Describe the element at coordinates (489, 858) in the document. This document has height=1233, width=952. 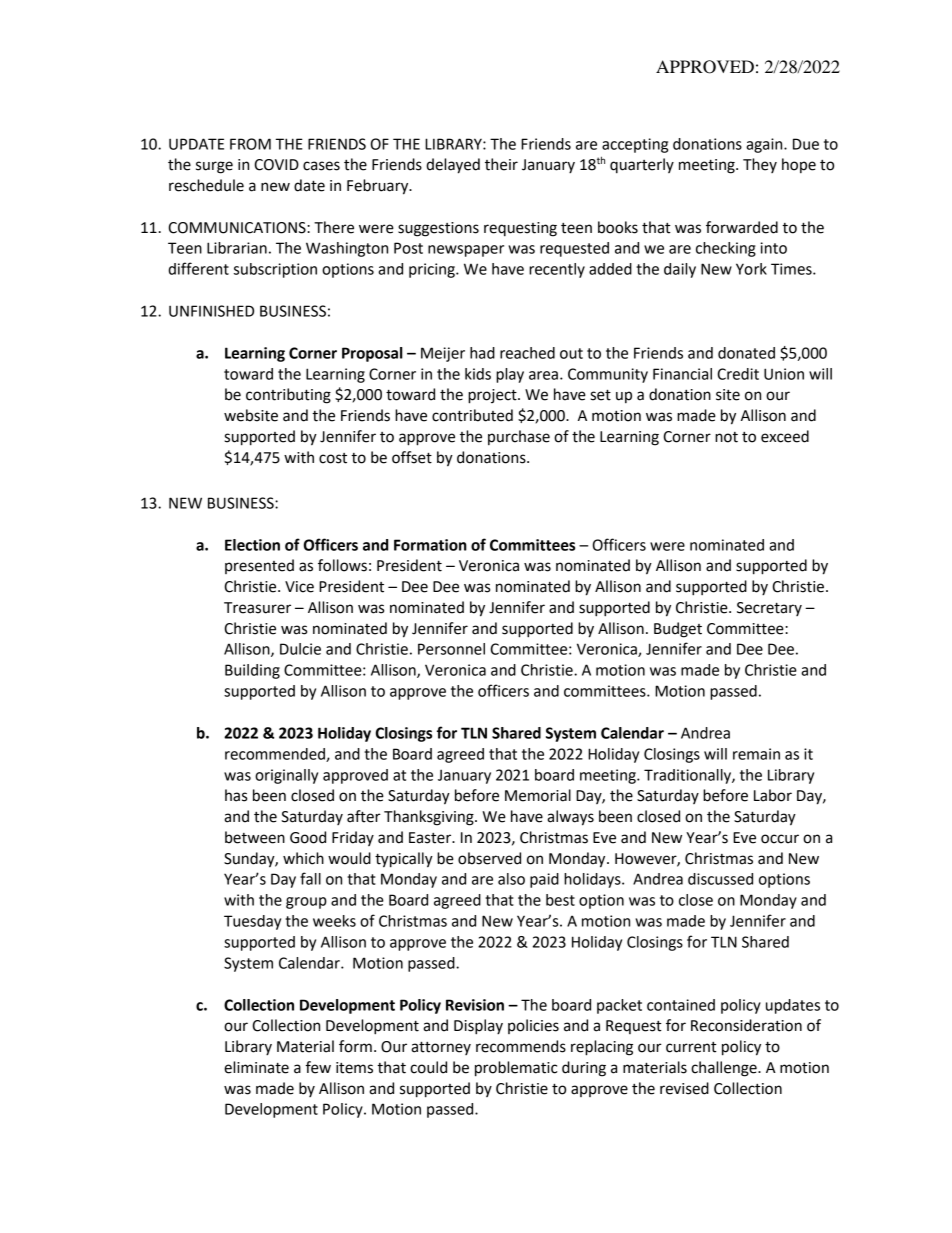
I see `observed` at that location.
